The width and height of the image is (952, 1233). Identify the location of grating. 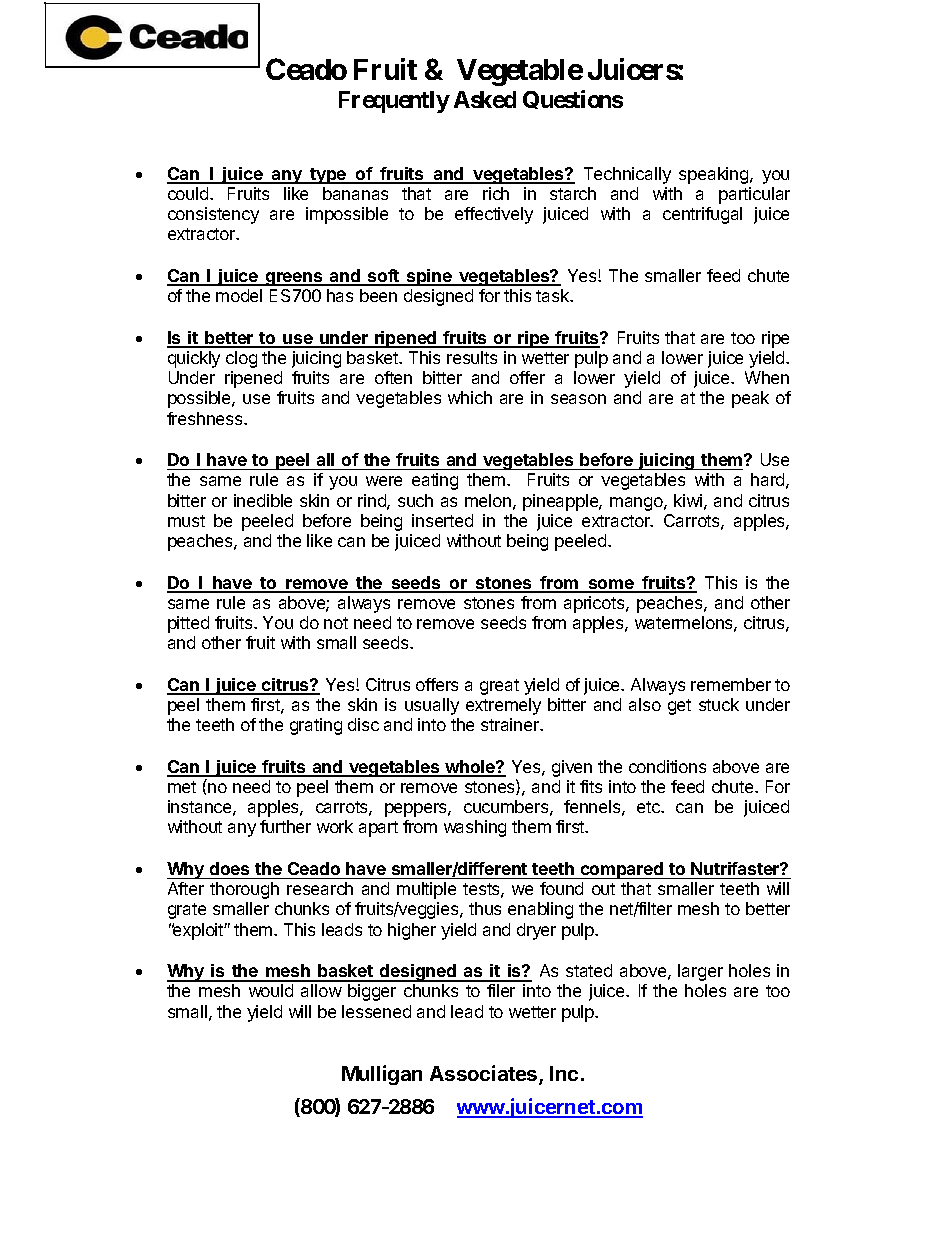
(316, 726).
